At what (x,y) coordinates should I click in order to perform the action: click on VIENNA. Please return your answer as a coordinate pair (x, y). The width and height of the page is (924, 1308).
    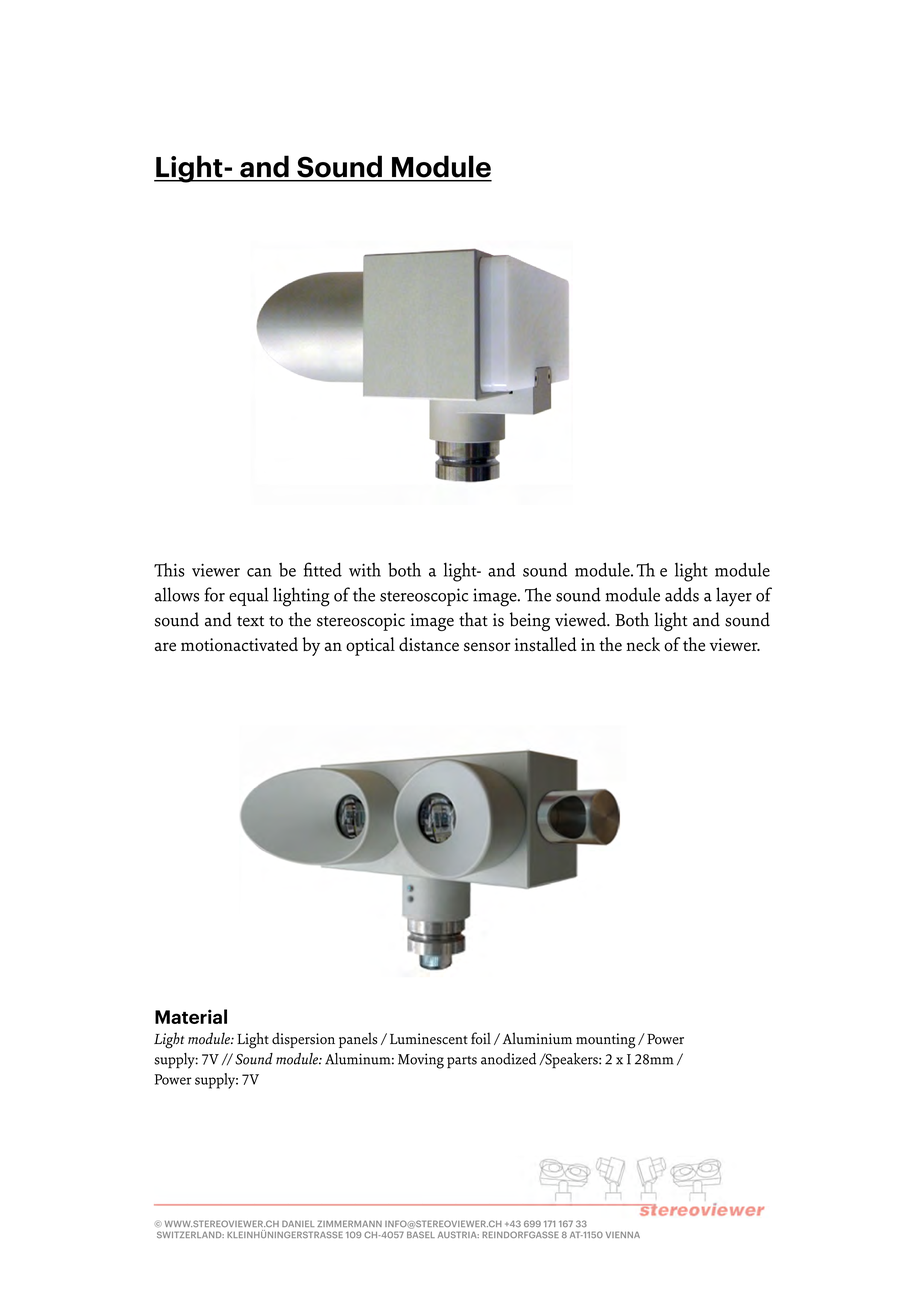
    Looking at the image, I should click on (623, 1234).
